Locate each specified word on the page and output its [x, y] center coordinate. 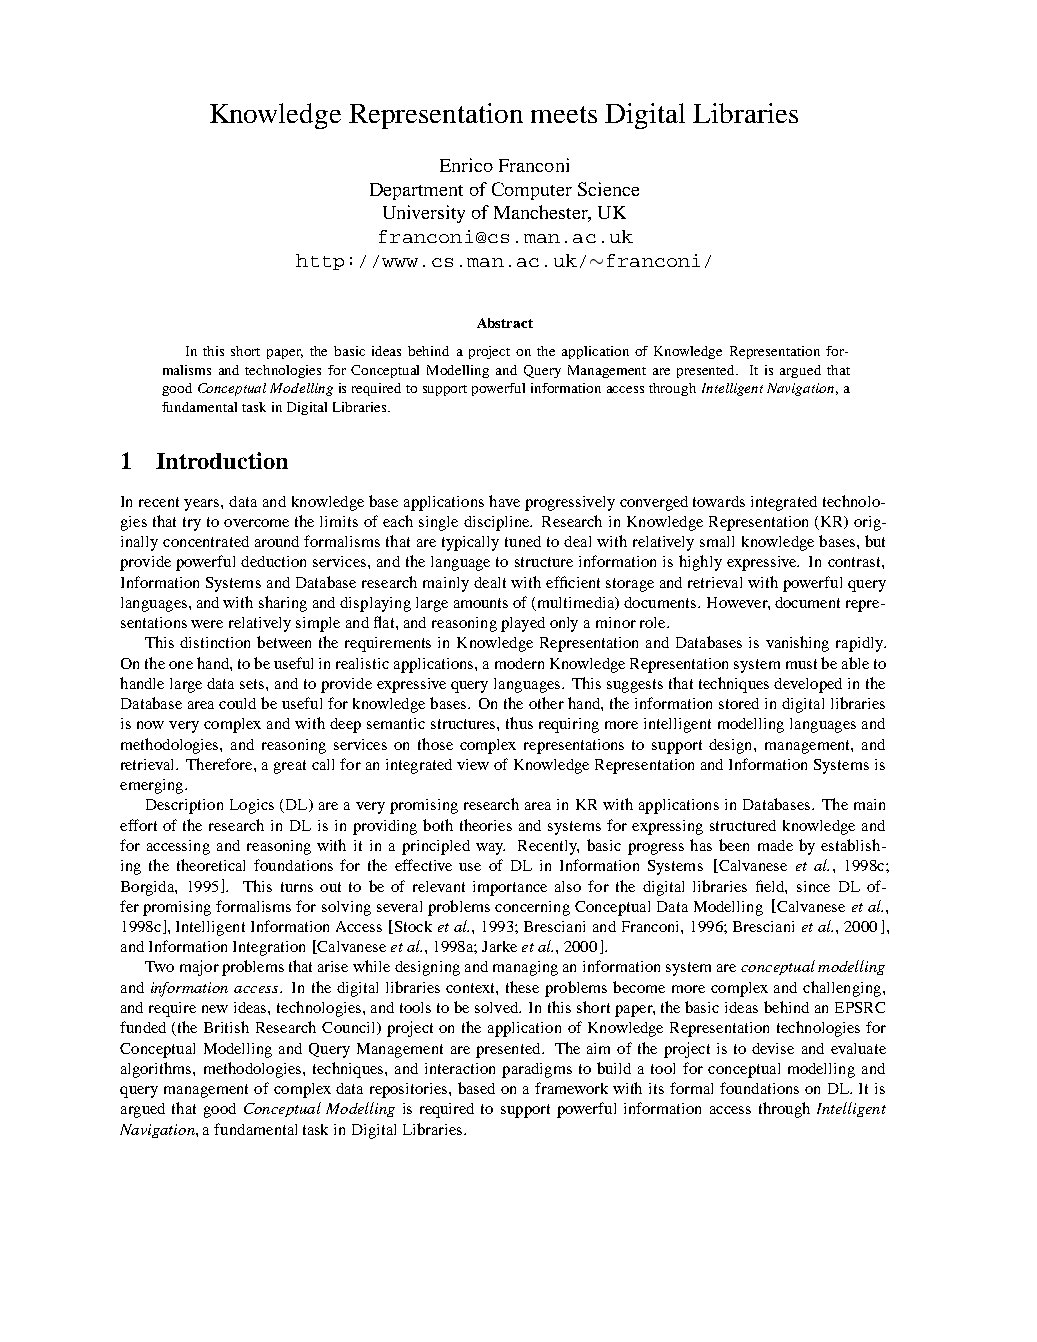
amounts [481, 603]
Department [416, 191]
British [226, 1027]
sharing [283, 604]
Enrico [466, 165]
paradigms [537, 1070]
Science [608, 189]
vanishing [797, 644]
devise [773, 1048]
